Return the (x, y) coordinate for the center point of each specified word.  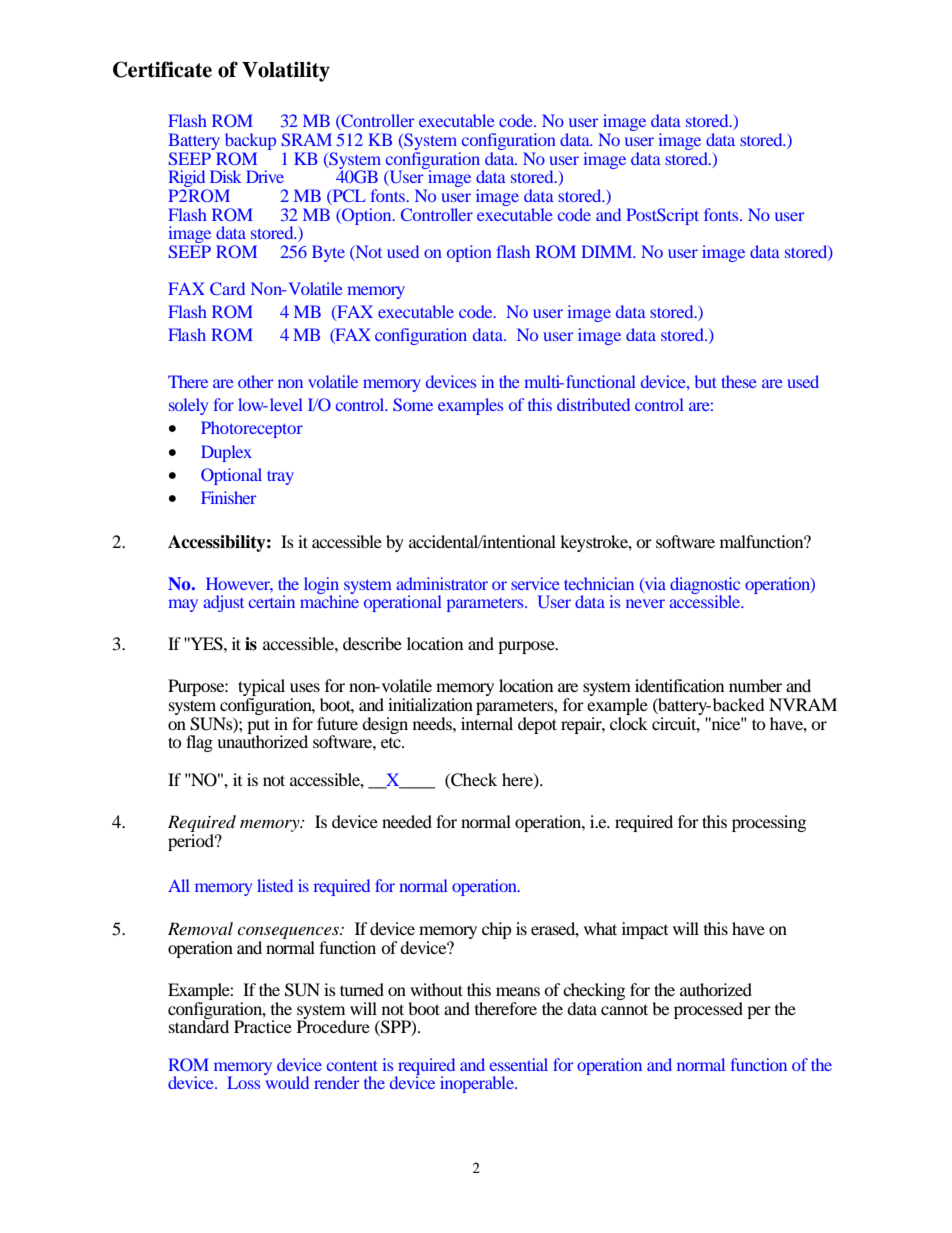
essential (519, 1064)
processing (769, 823)
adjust (223, 603)
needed (407, 821)
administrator (442, 583)
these (739, 381)
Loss (243, 1082)
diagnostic (705, 586)
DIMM (608, 251)
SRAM (306, 139)
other (256, 381)
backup (250, 141)
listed (275, 885)
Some (413, 404)
